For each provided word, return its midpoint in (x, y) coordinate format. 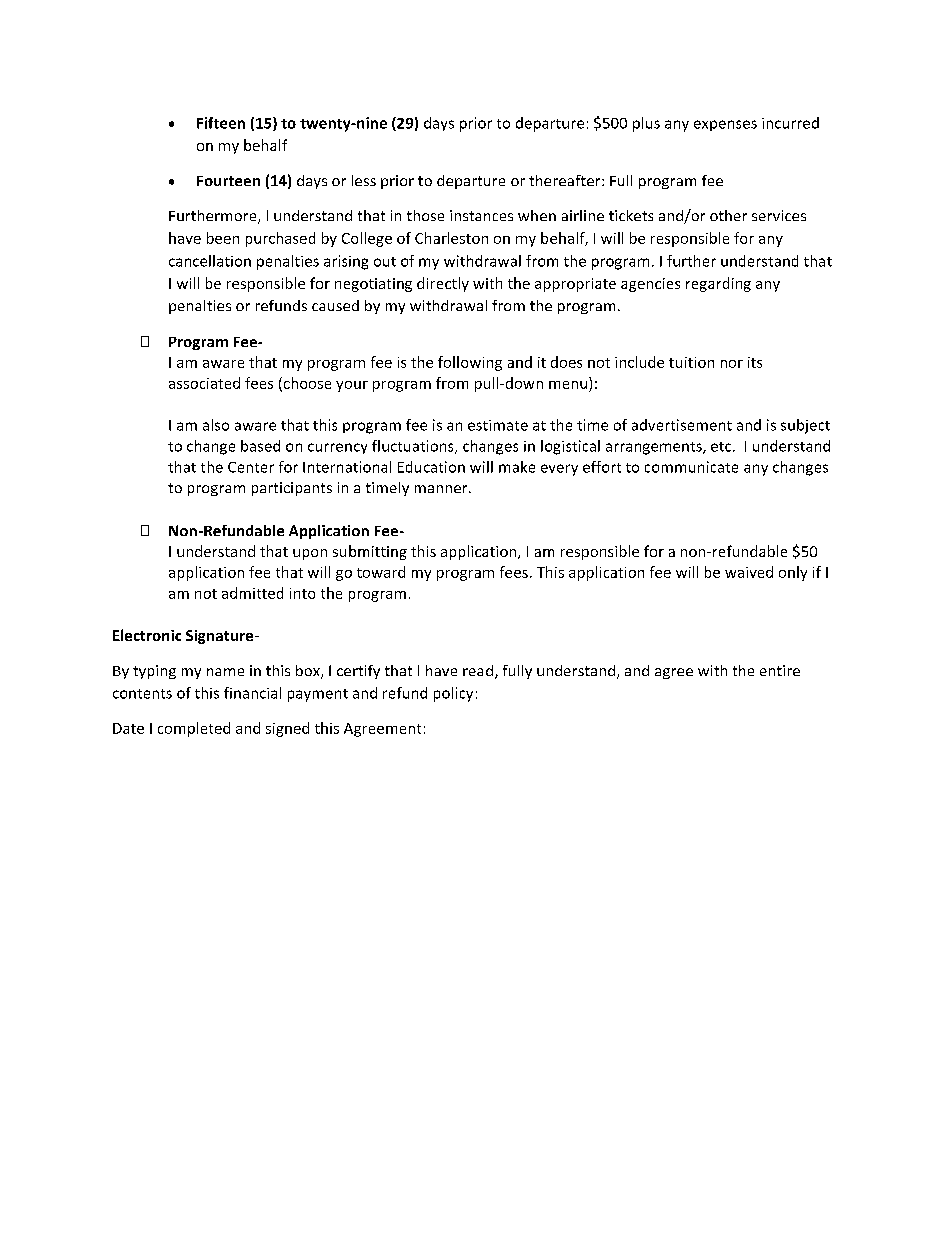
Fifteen (221, 123)
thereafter (566, 180)
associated (204, 383)
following (470, 363)
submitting (370, 552)
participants (292, 489)
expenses (725, 125)
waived (749, 572)
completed (194, 729)
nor (732, 364)
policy (453, 694)
